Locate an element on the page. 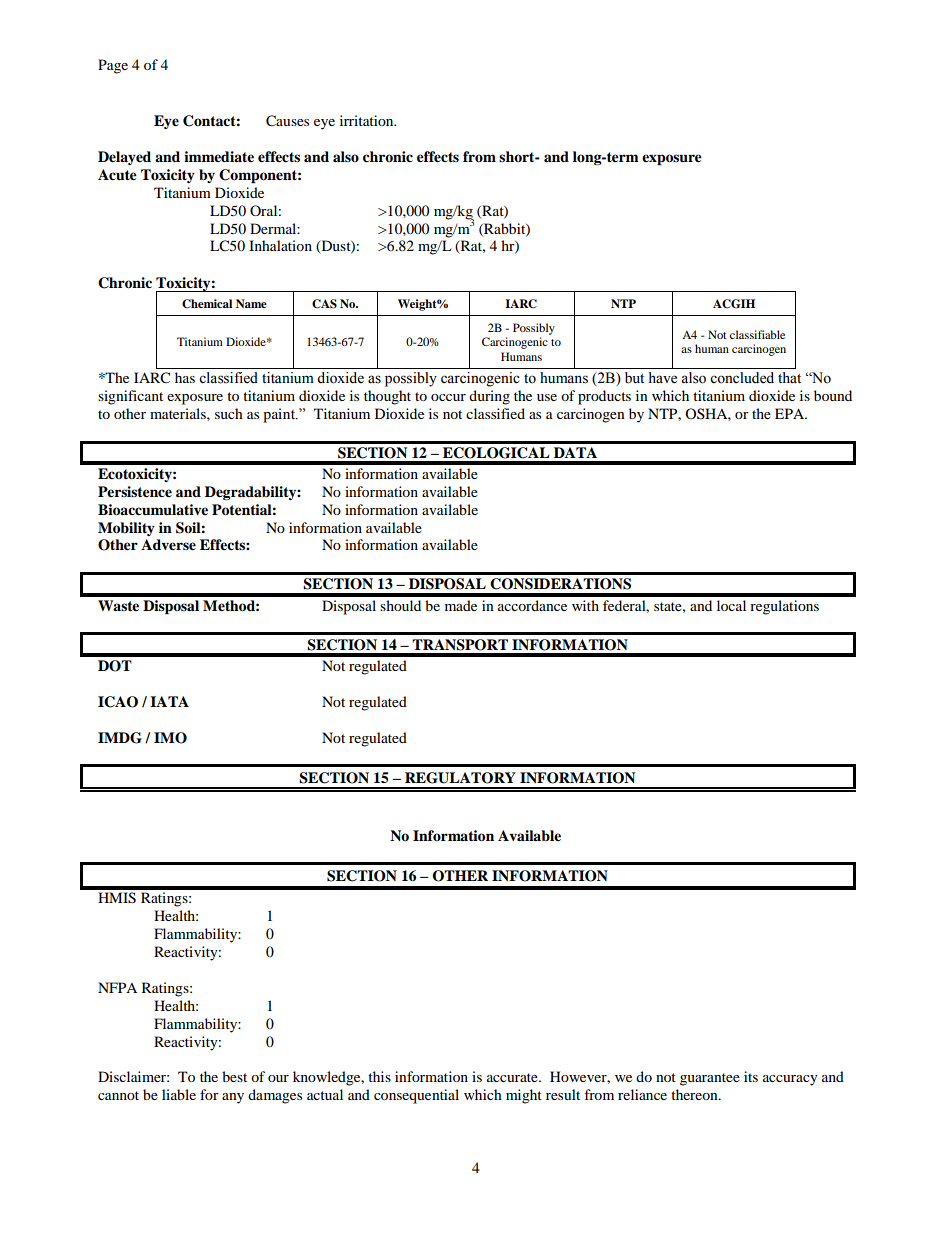 The image size is (952, 1233). REGULATORY is located at coordinates (460, 778).
